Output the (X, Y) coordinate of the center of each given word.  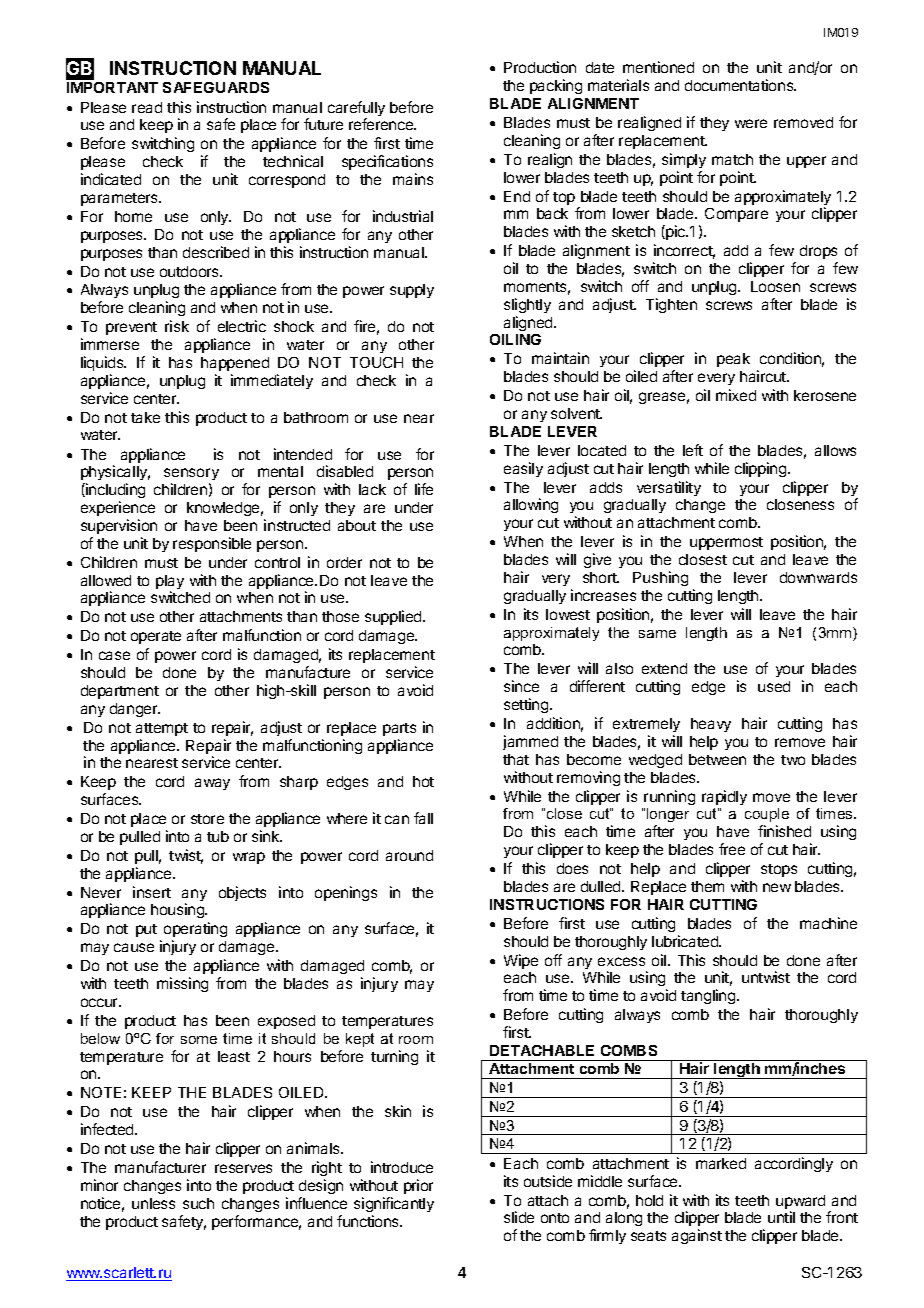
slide (519, 1217)
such (198, 1203)
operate (156, 637)
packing (556, 86)
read (147, 107)
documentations (740, 85)
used (774, 686)
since (521, 686)
